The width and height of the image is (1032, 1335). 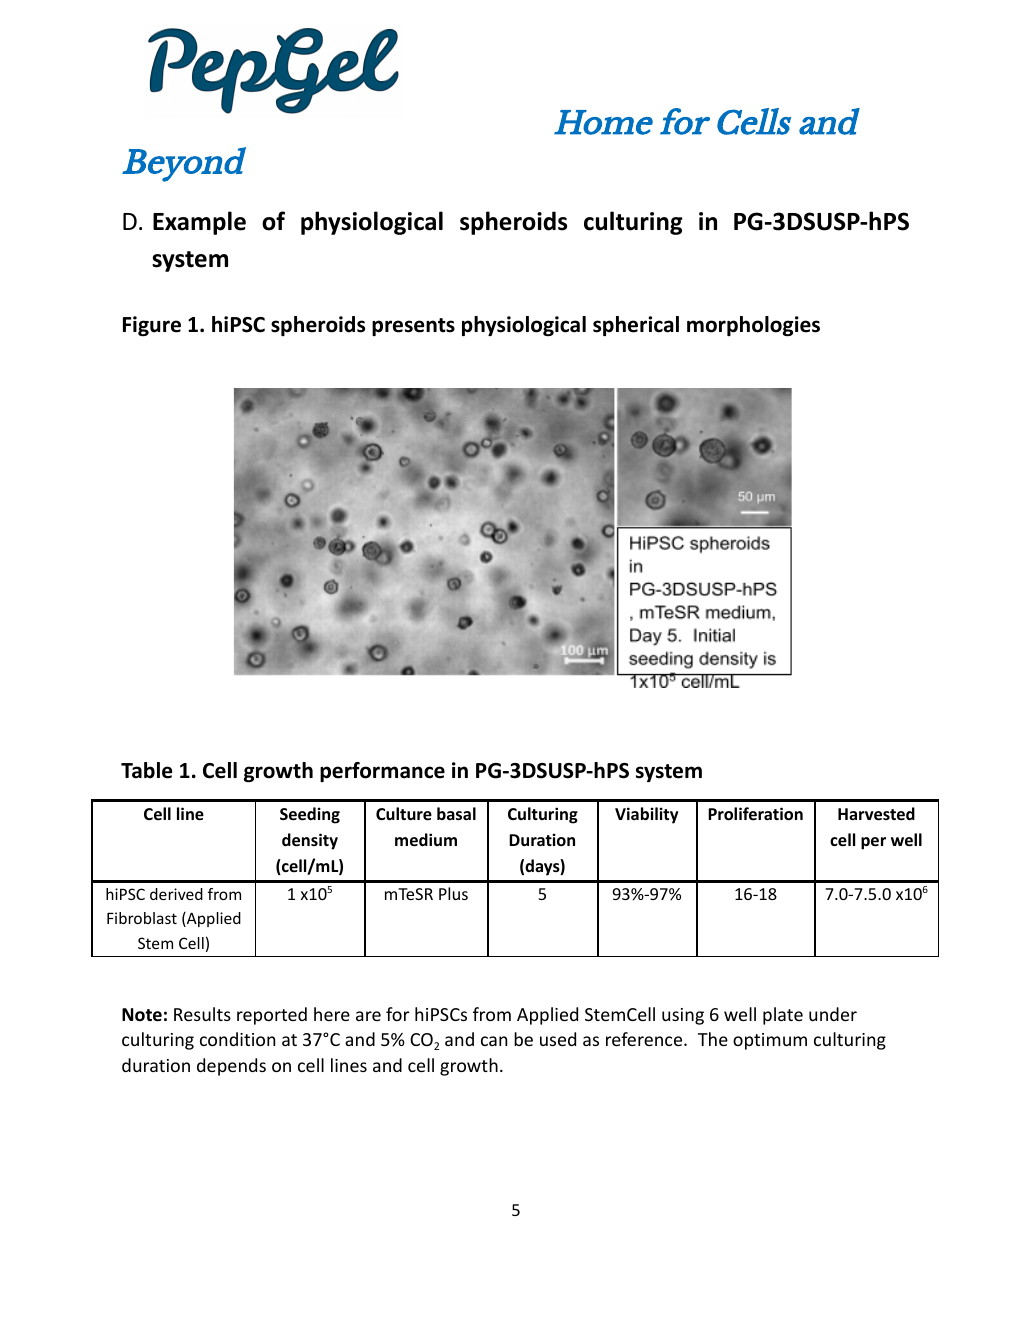 What do you see at coordinates (753, 326) in the image?
I see `morphologies` at bounding box center [753, 326].
